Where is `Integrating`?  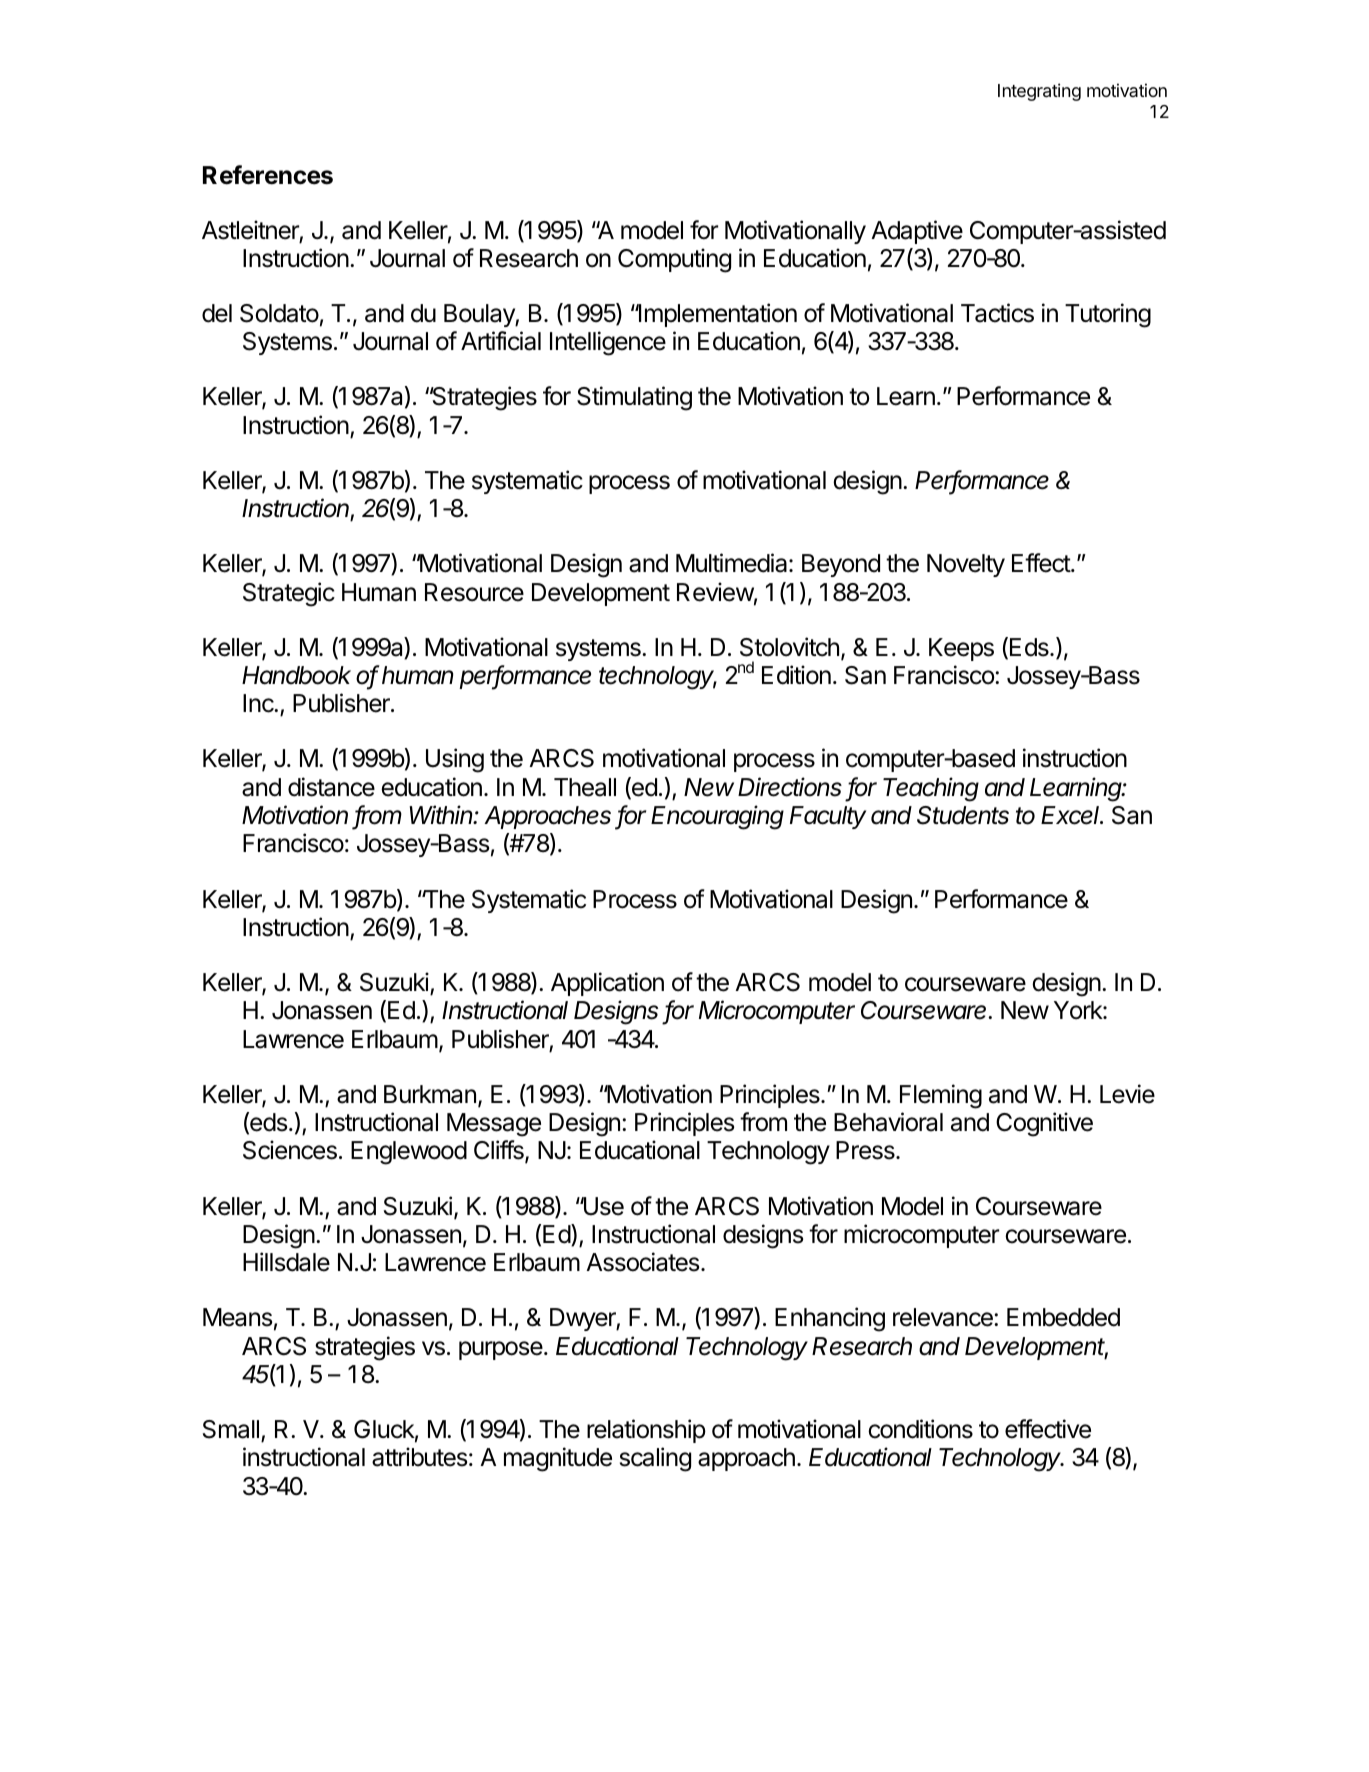 Integrating is located at coordinates (1039, 92).
